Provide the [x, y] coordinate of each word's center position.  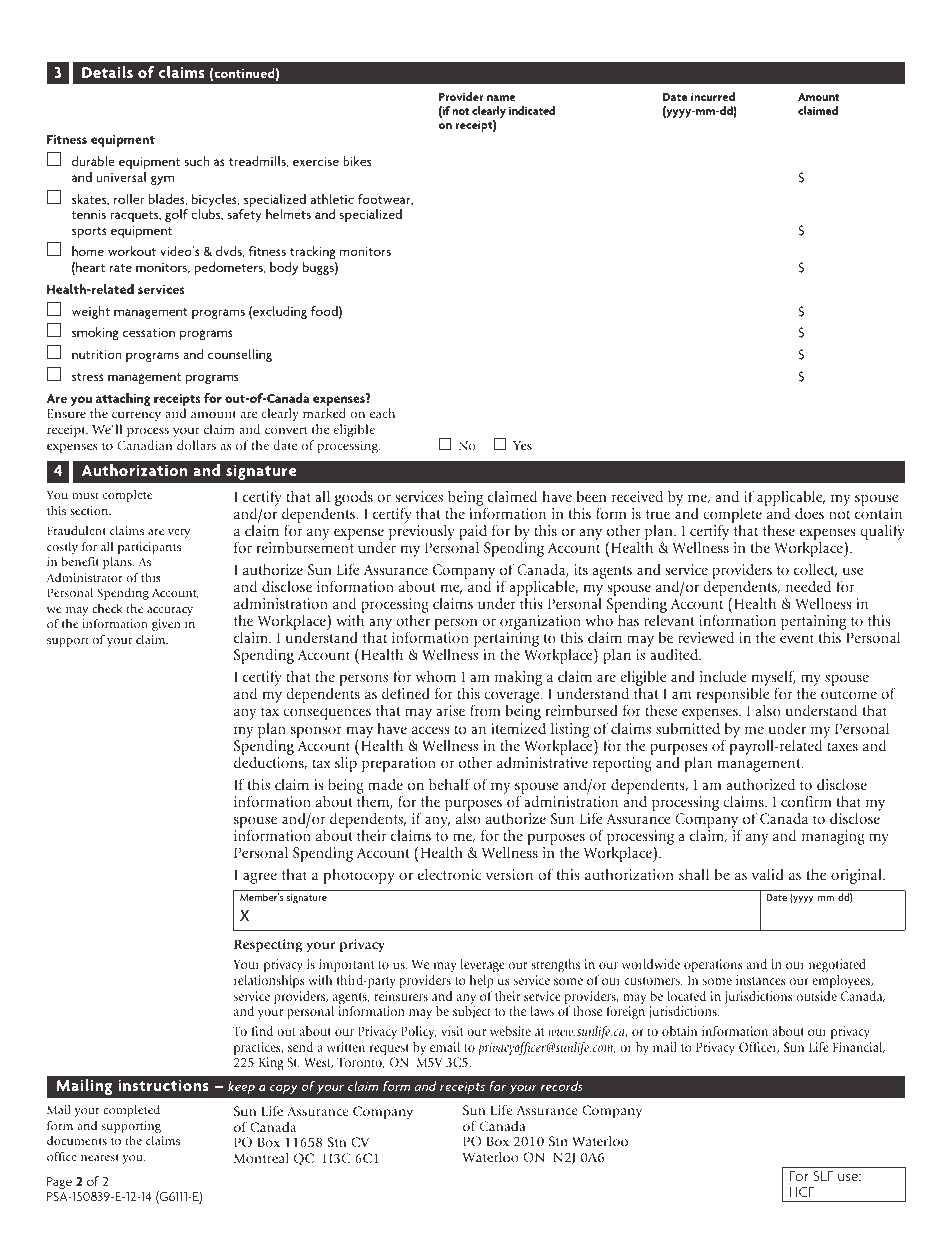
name [501, 98]
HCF [801, 1192]
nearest [100, 1157]
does [809, 513]
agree [260, 878]
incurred [713, 96]
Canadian [144, 445]
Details [107, 72]
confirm [806, 801]
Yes [522, 445]
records [562, 1086]
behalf [449, 784]
